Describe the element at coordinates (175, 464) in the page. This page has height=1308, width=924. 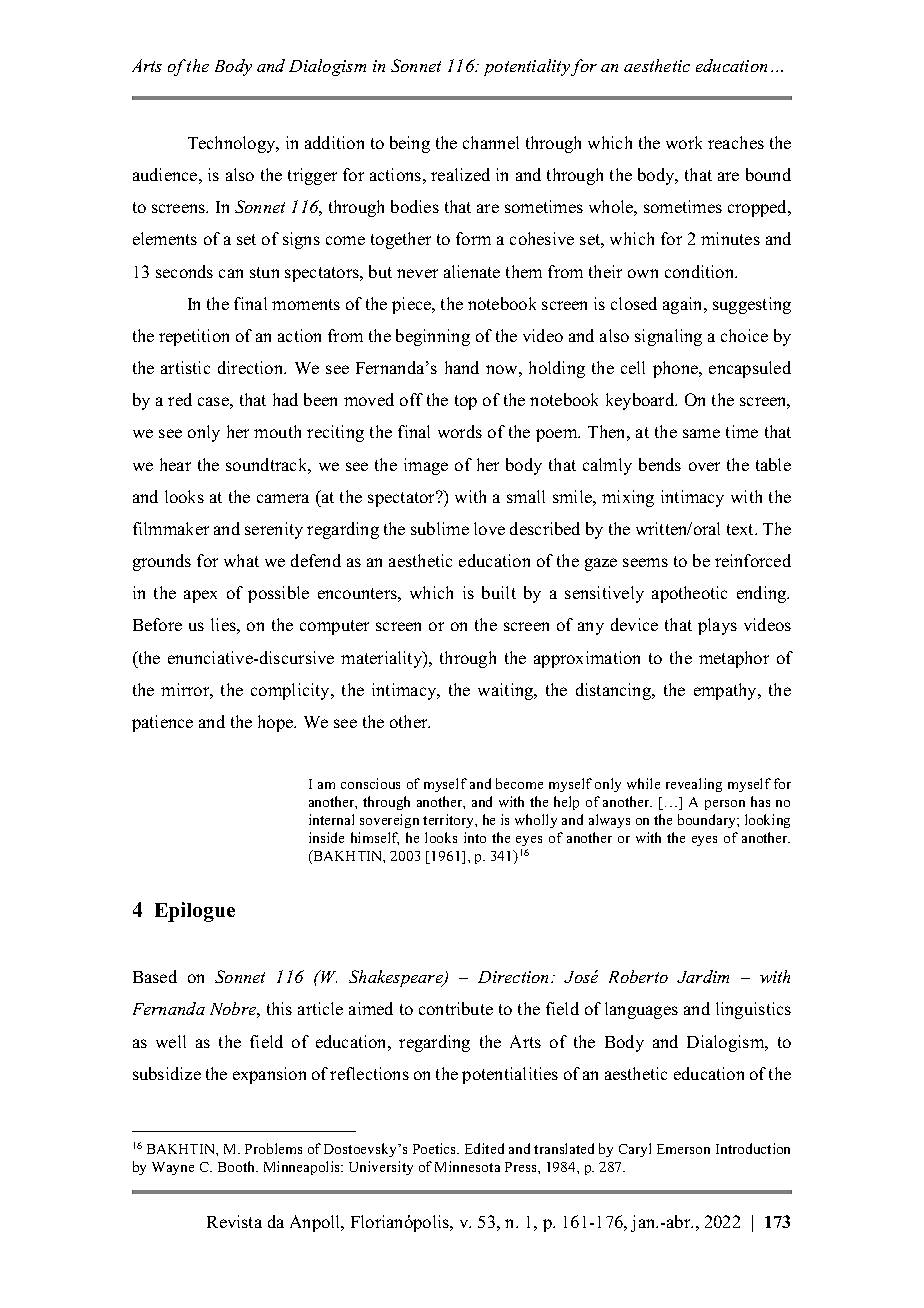
I see `hear` at that location.
